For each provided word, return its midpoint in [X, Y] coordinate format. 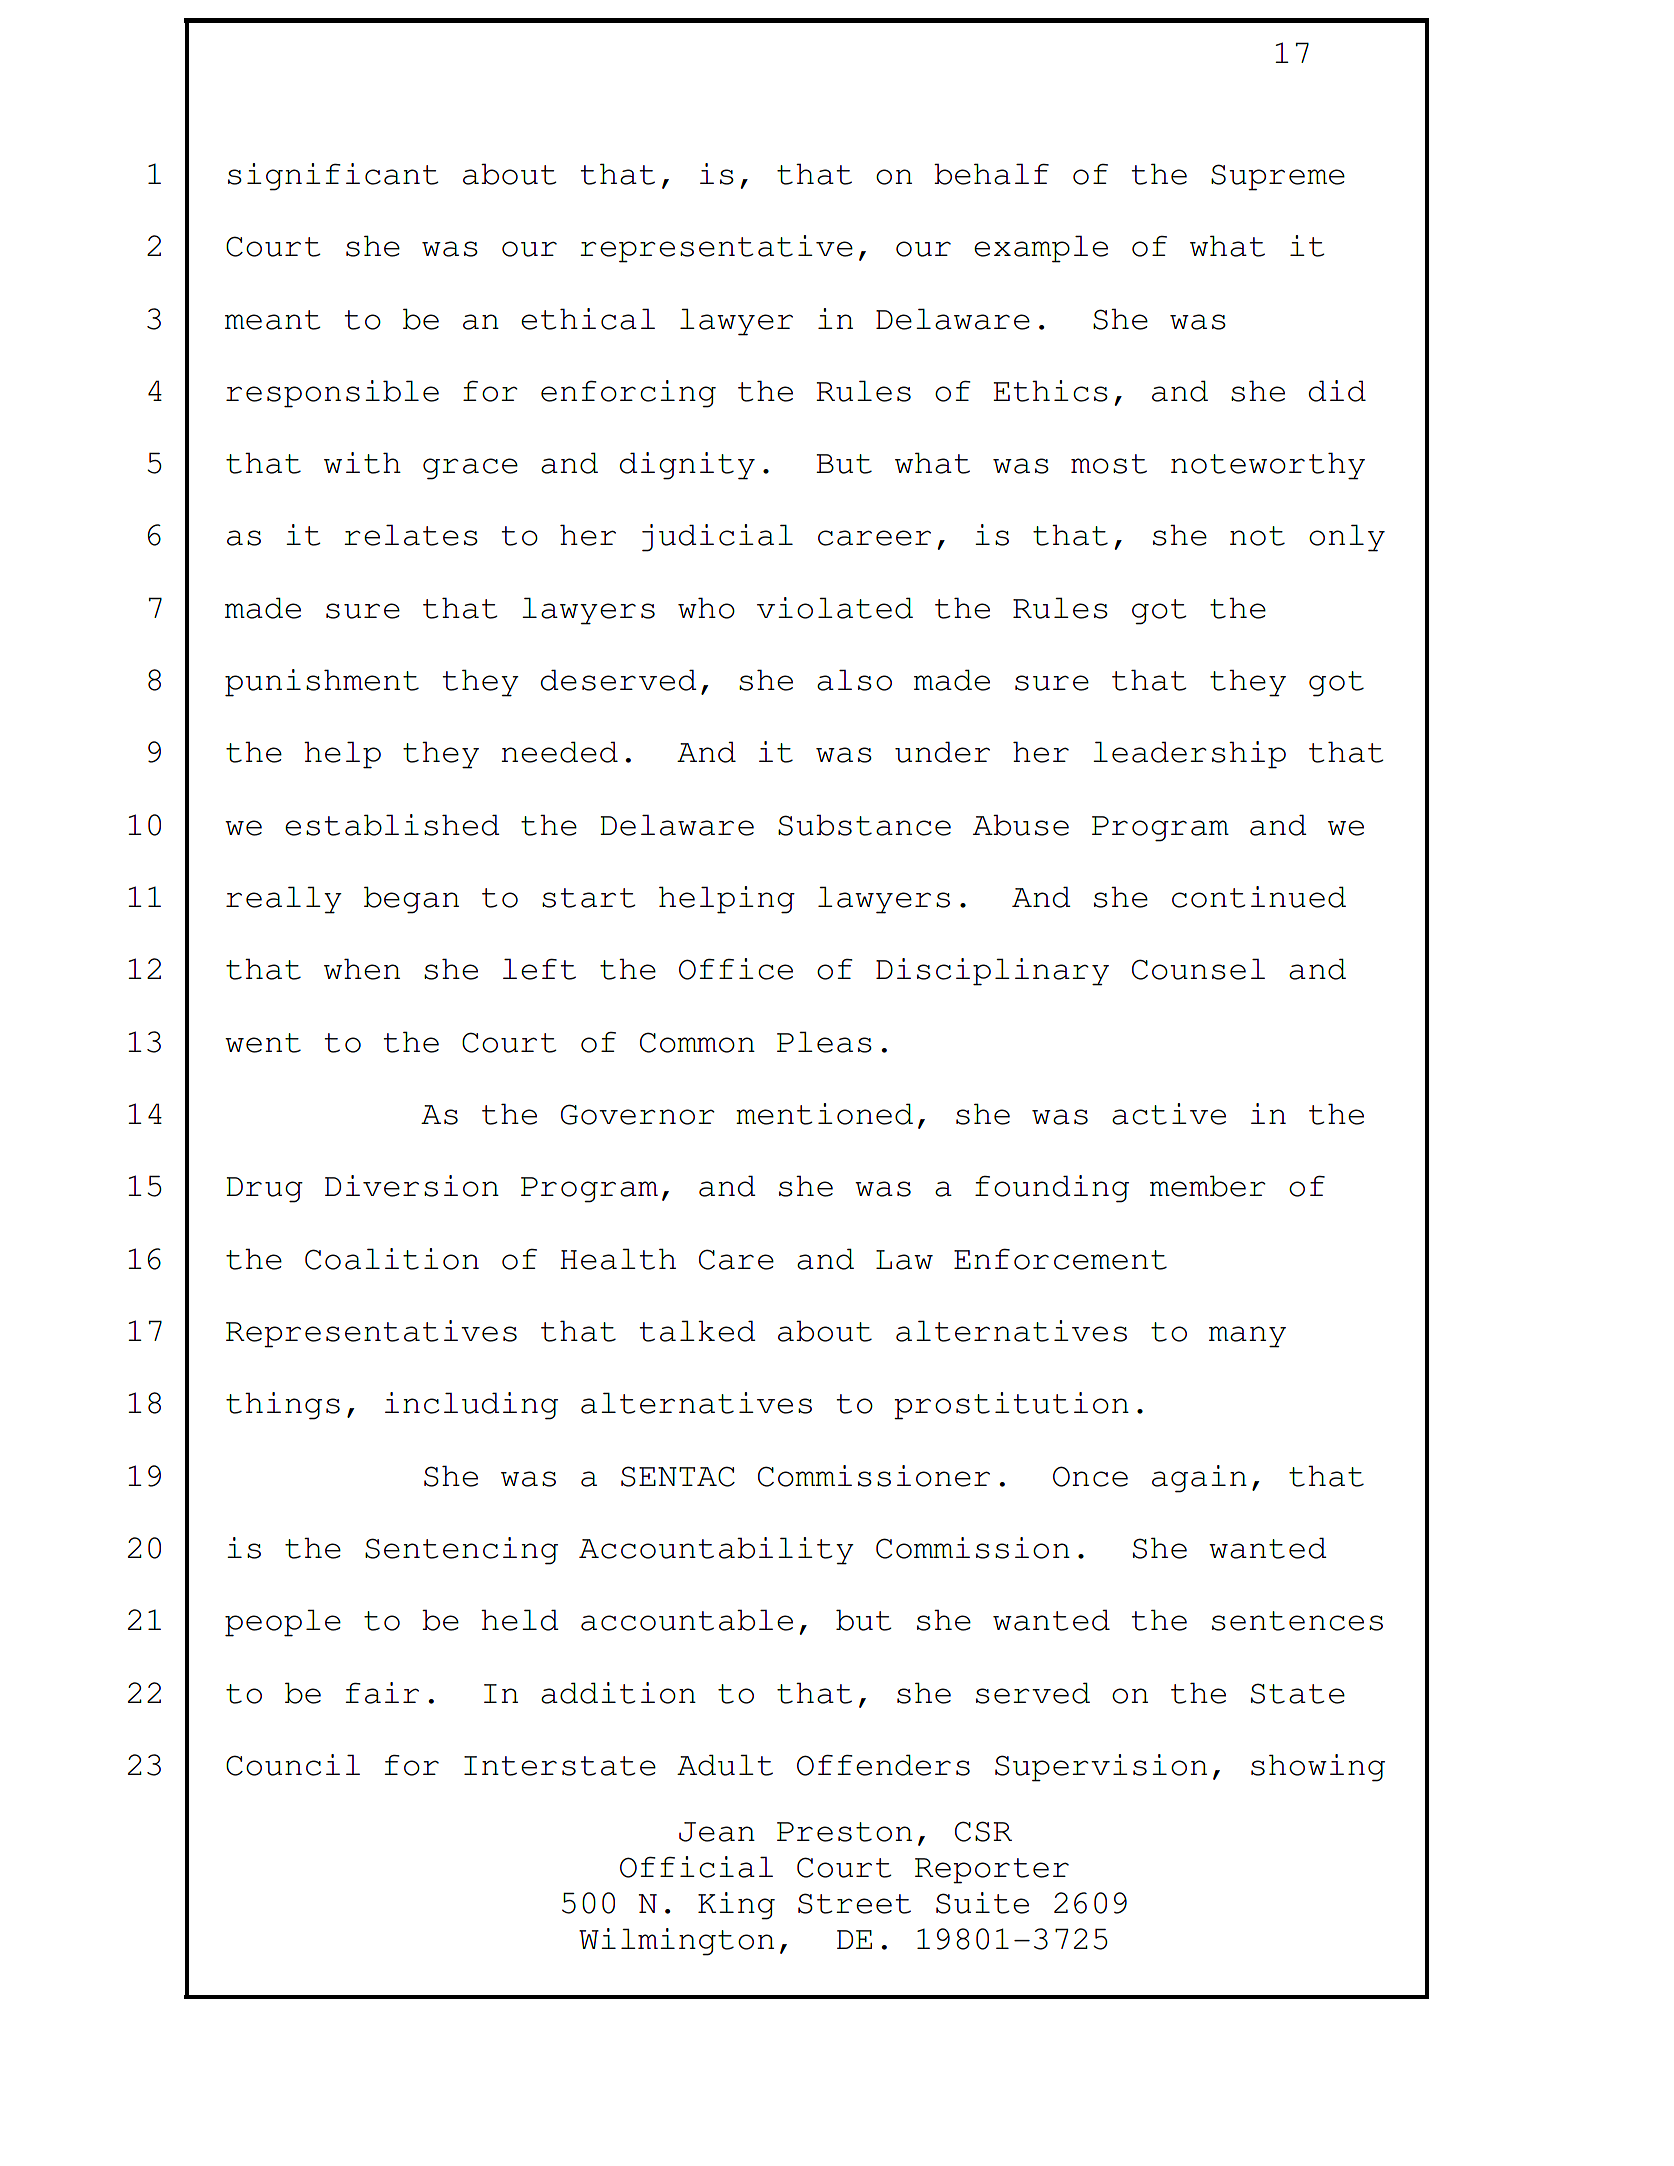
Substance [864, 825]
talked [697, 1331]
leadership [1189, 755]
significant [333, 177]
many [1247, 1337]
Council [293, 1765]
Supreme [1278, 177]
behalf [991, 174]
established [392, 825]
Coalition [392, 1259]
